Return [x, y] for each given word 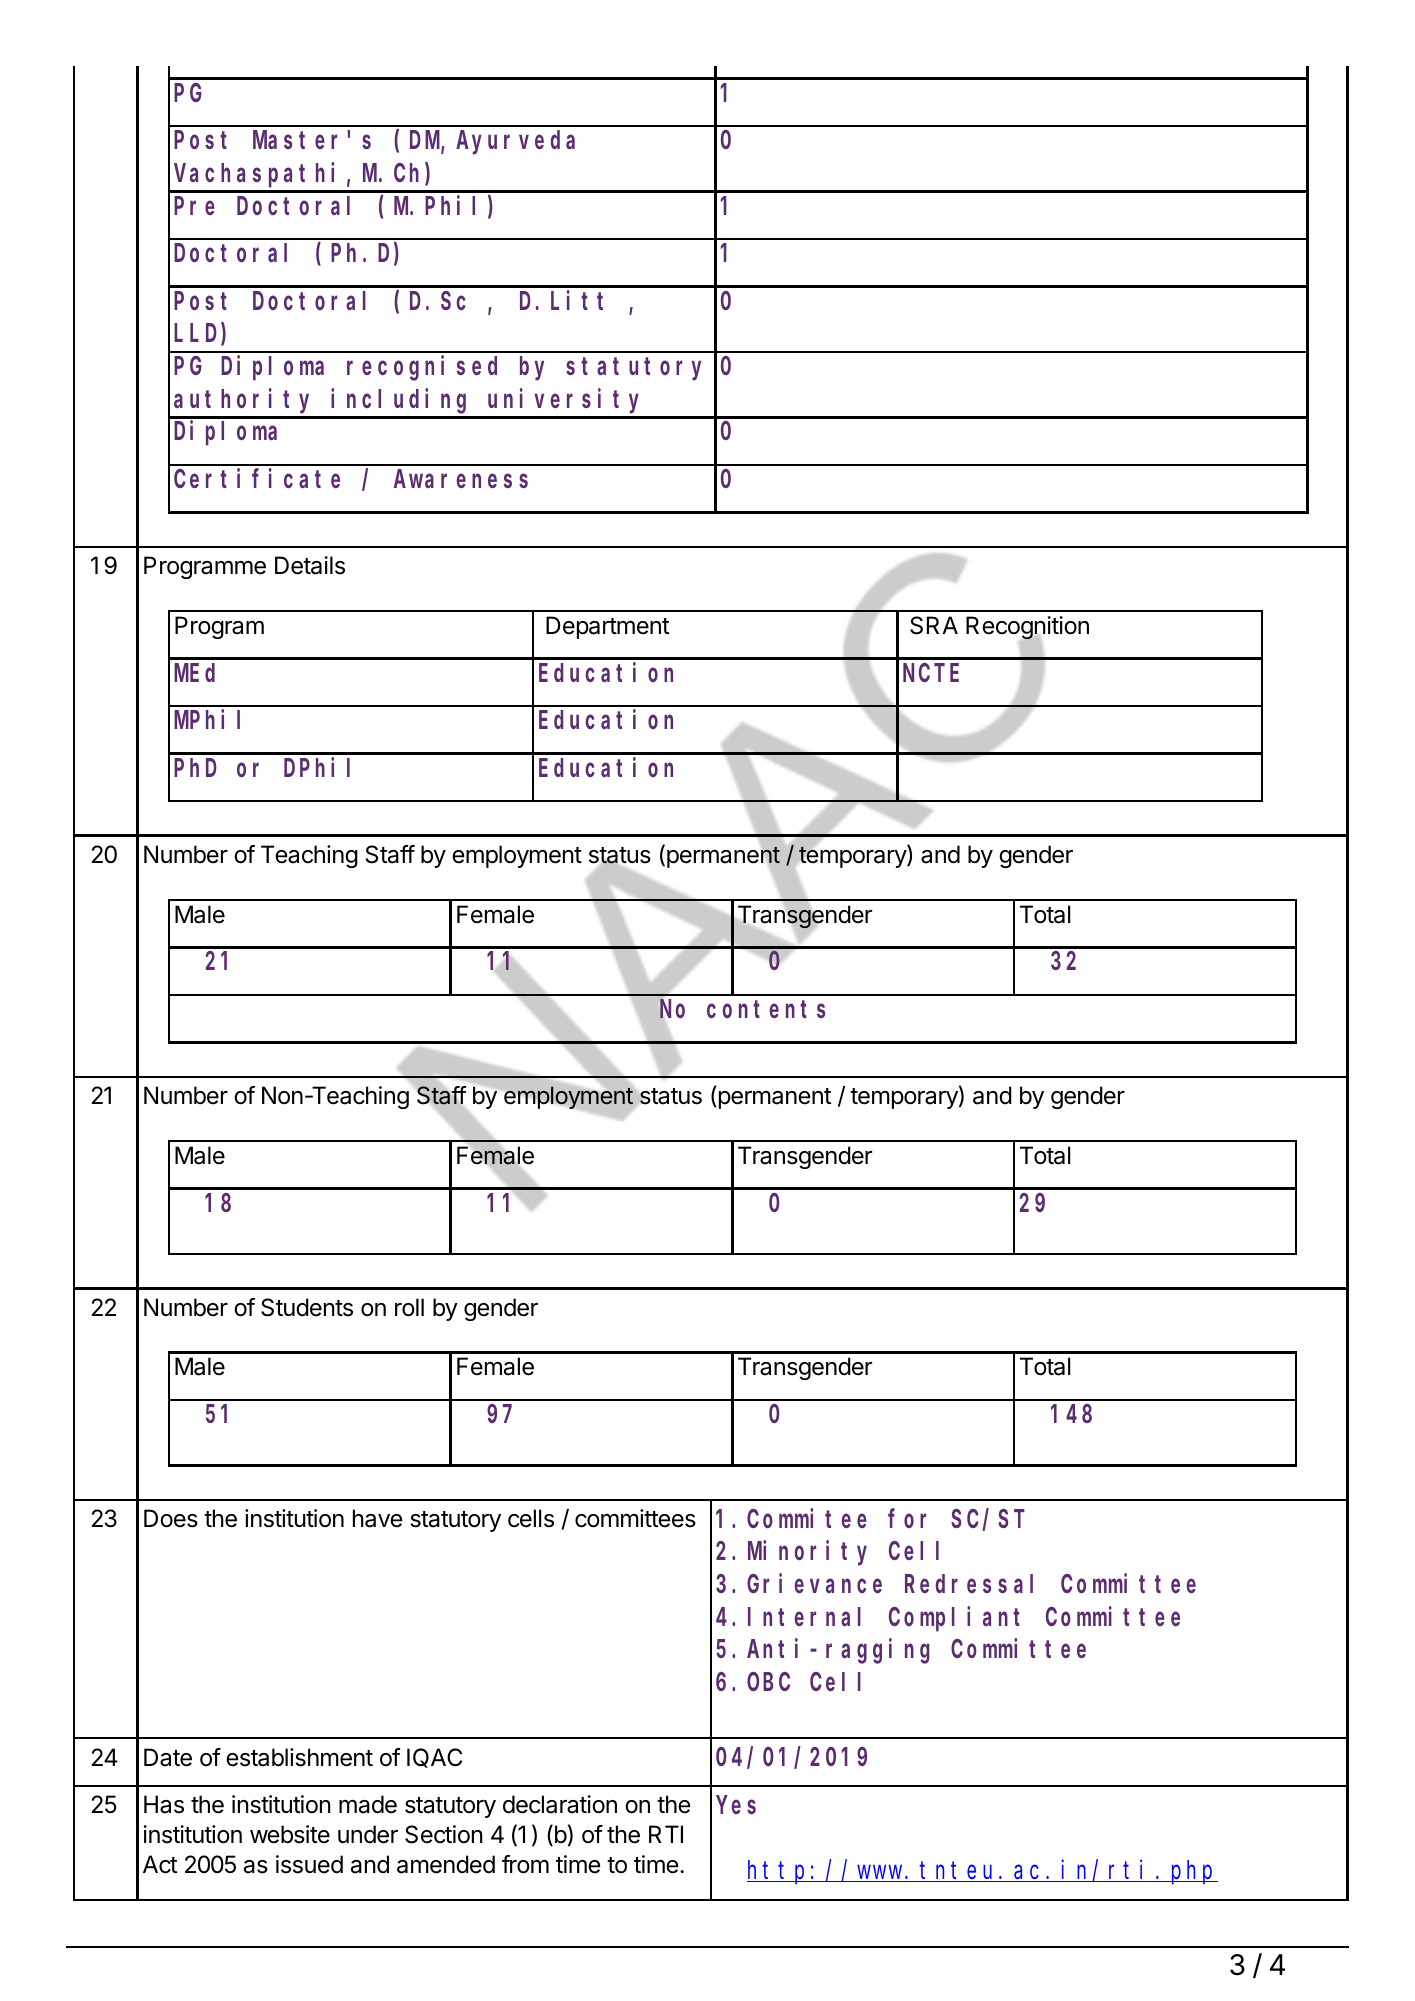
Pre [194, 206]
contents [766, 1009]
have [378, 1518]
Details [310, 565]
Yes [736, 1805]
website [290, 1834]
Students [307, 1307]
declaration [560, 1804]
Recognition [1027, 629]
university [563, 401]
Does [171, 1518]
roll [409, 1307]
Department [607, 627]
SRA [934, 625]
